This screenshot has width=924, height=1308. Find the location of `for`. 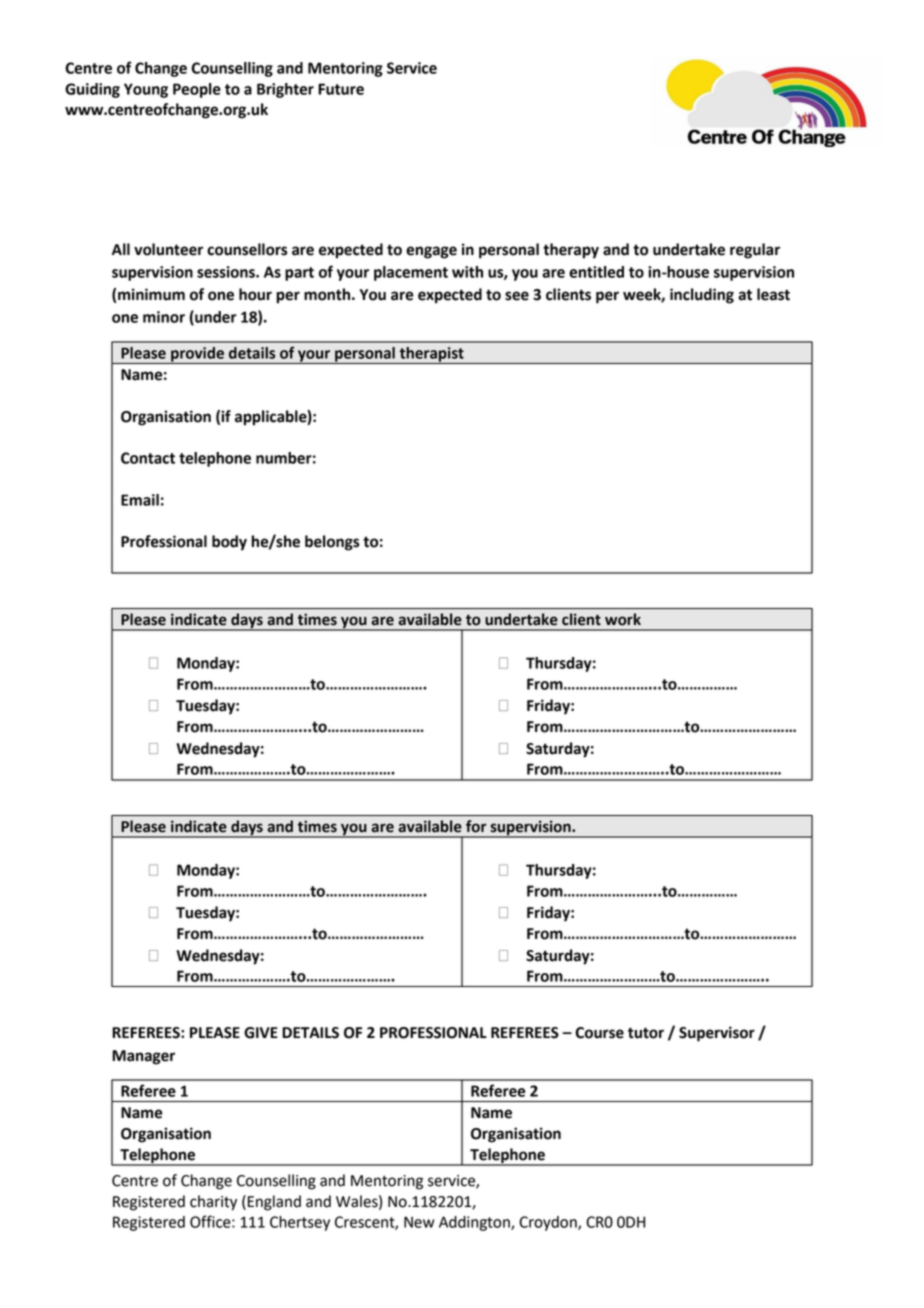

for is located at coordinates (476, 826).
